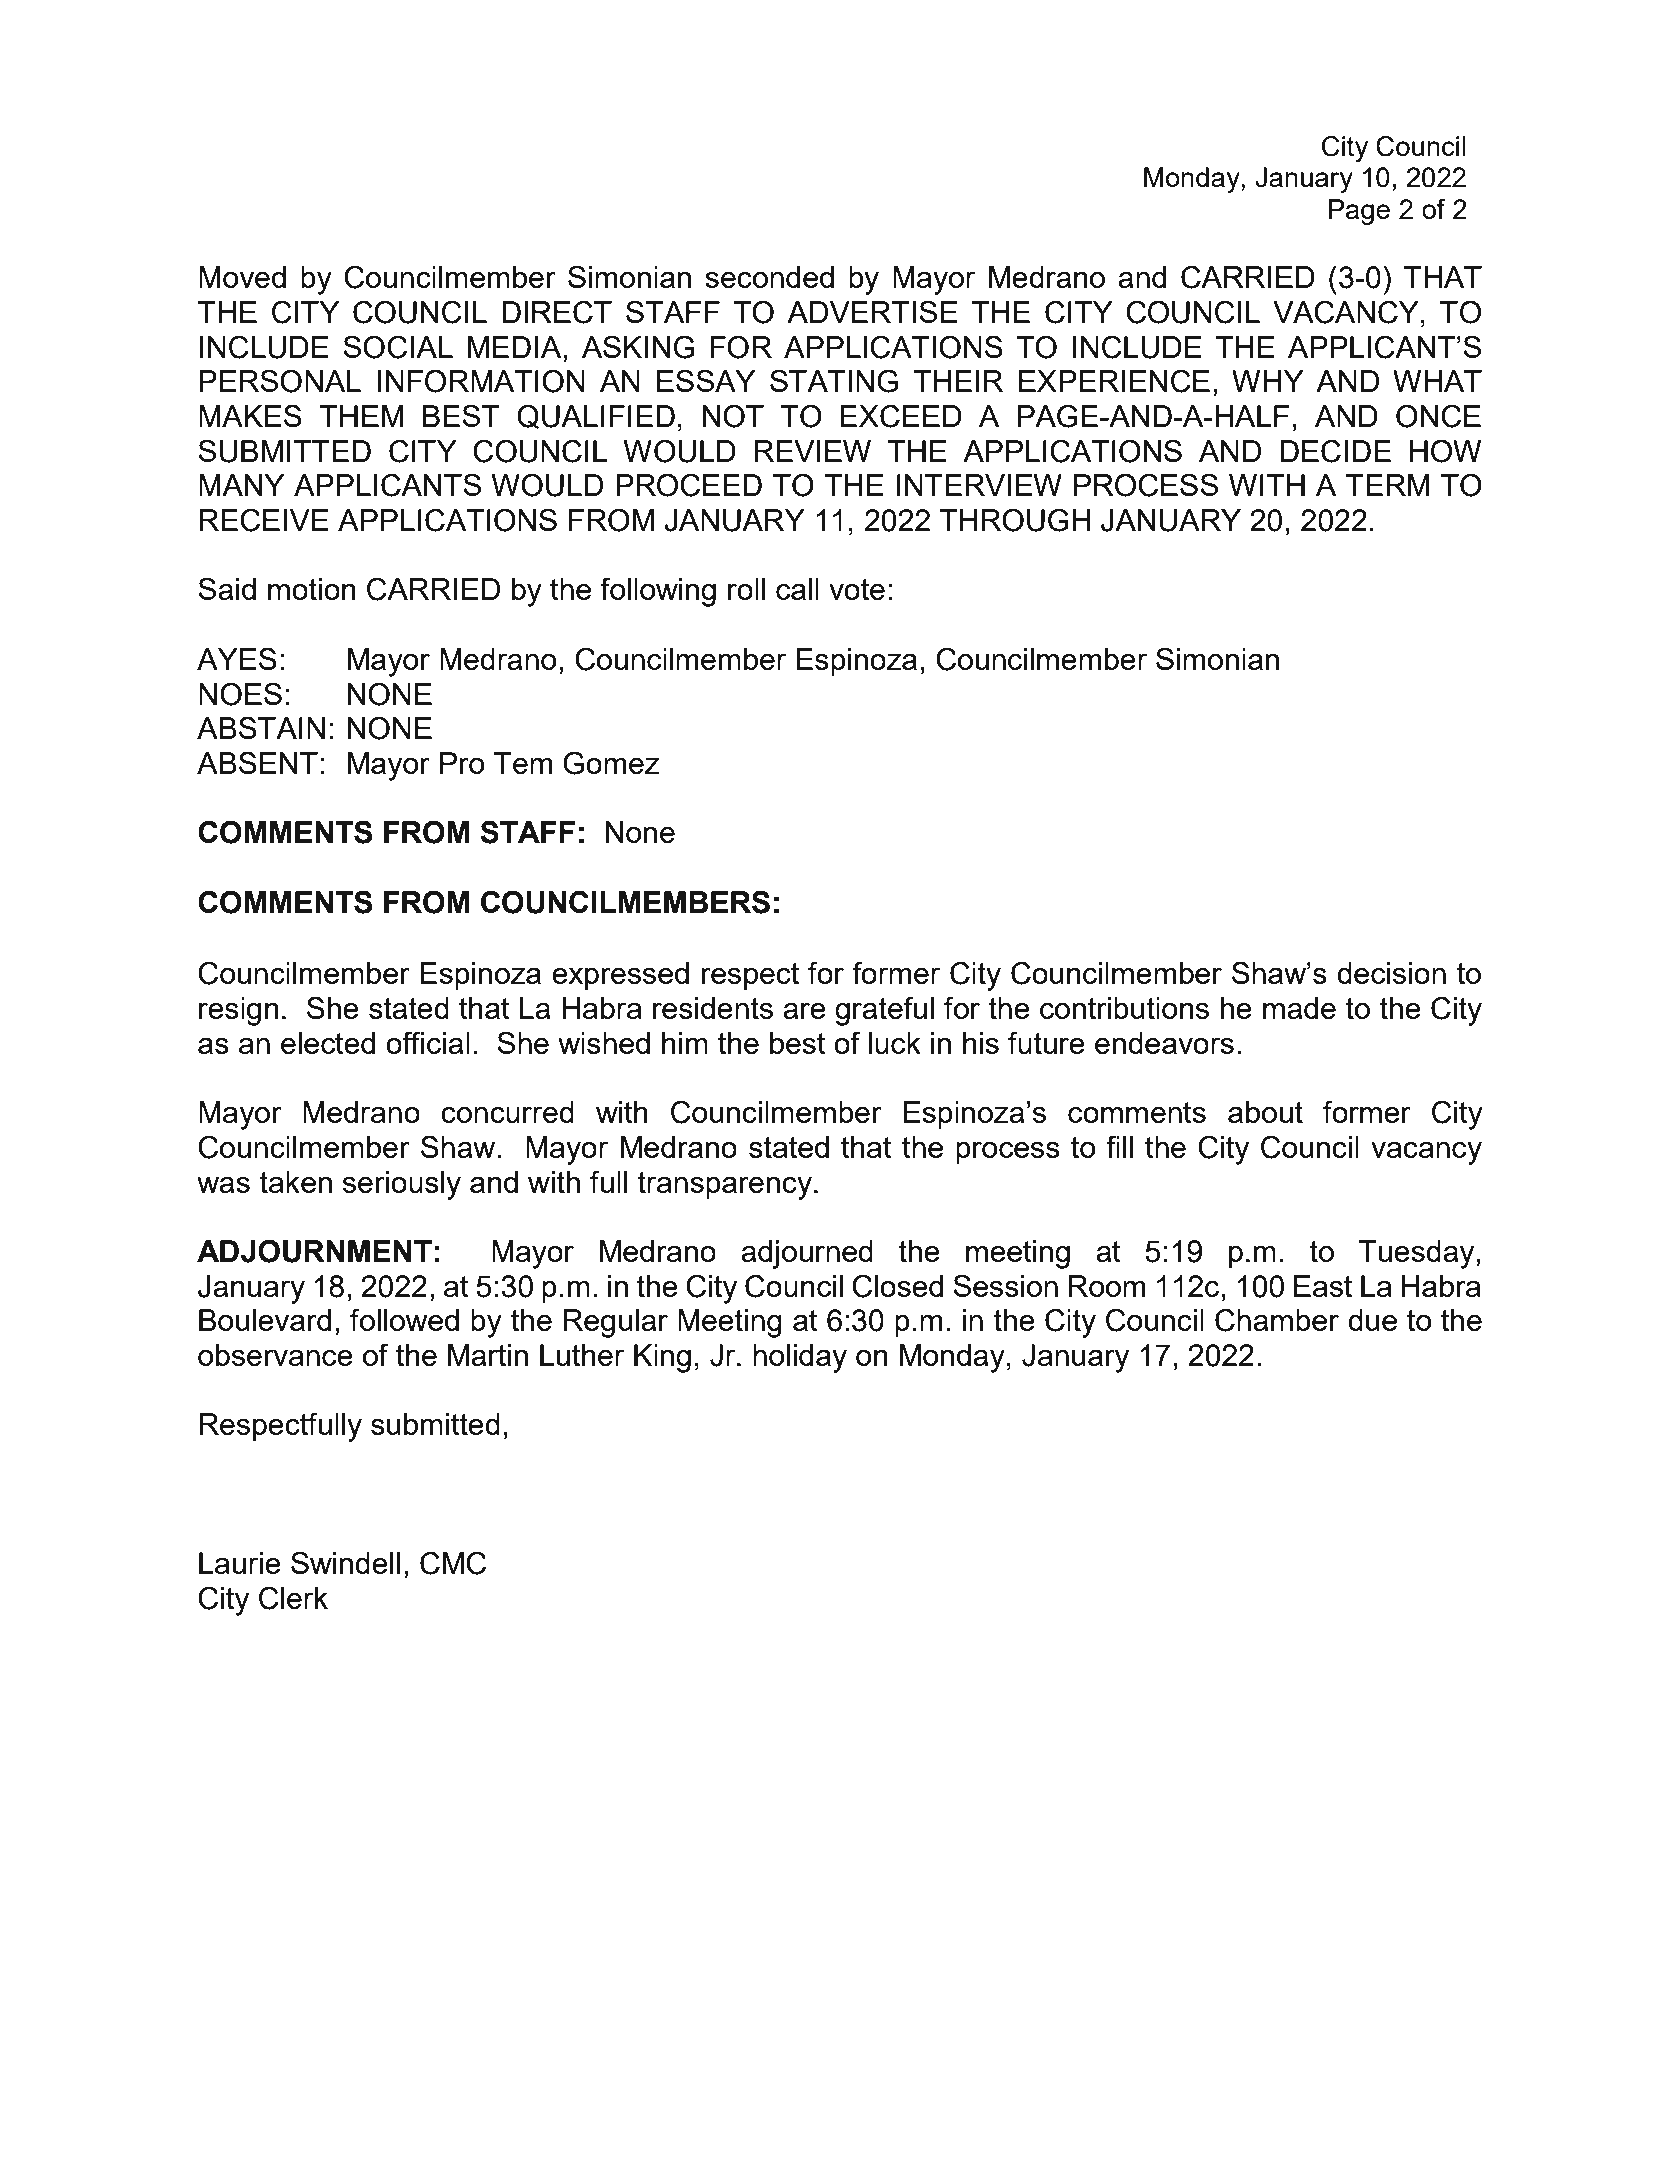 The width and height of the screenshot is (1680, 2174). I want to click on holiday, so click(800, 1358).
